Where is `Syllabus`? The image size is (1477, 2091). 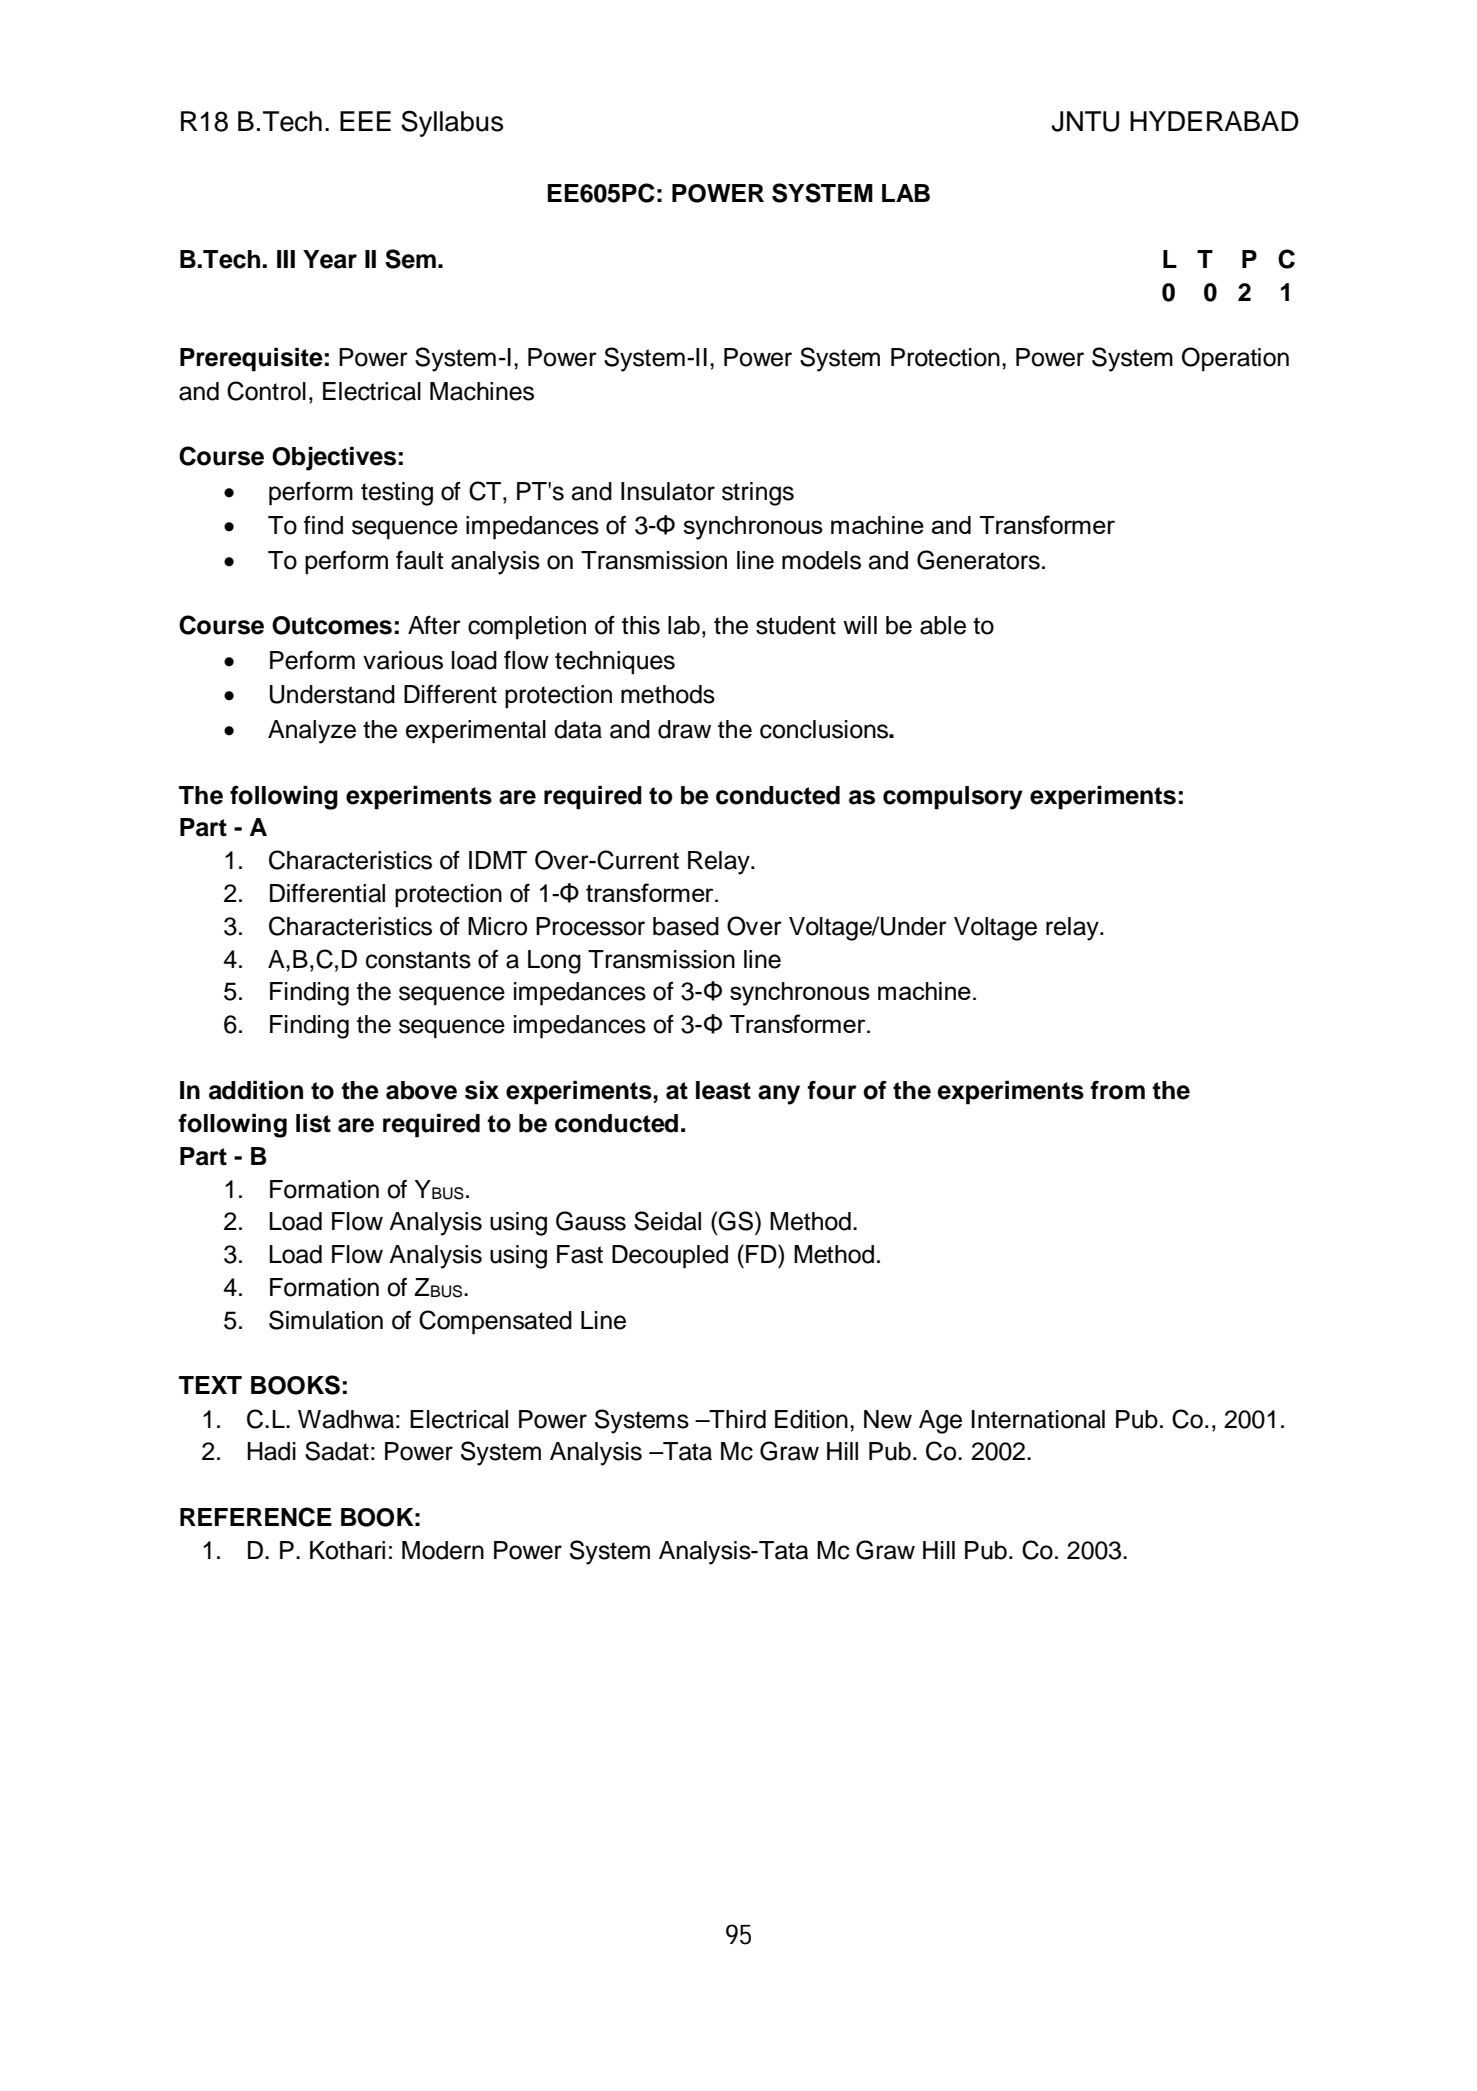
Syllabus is located at coordinates (452, 123).
